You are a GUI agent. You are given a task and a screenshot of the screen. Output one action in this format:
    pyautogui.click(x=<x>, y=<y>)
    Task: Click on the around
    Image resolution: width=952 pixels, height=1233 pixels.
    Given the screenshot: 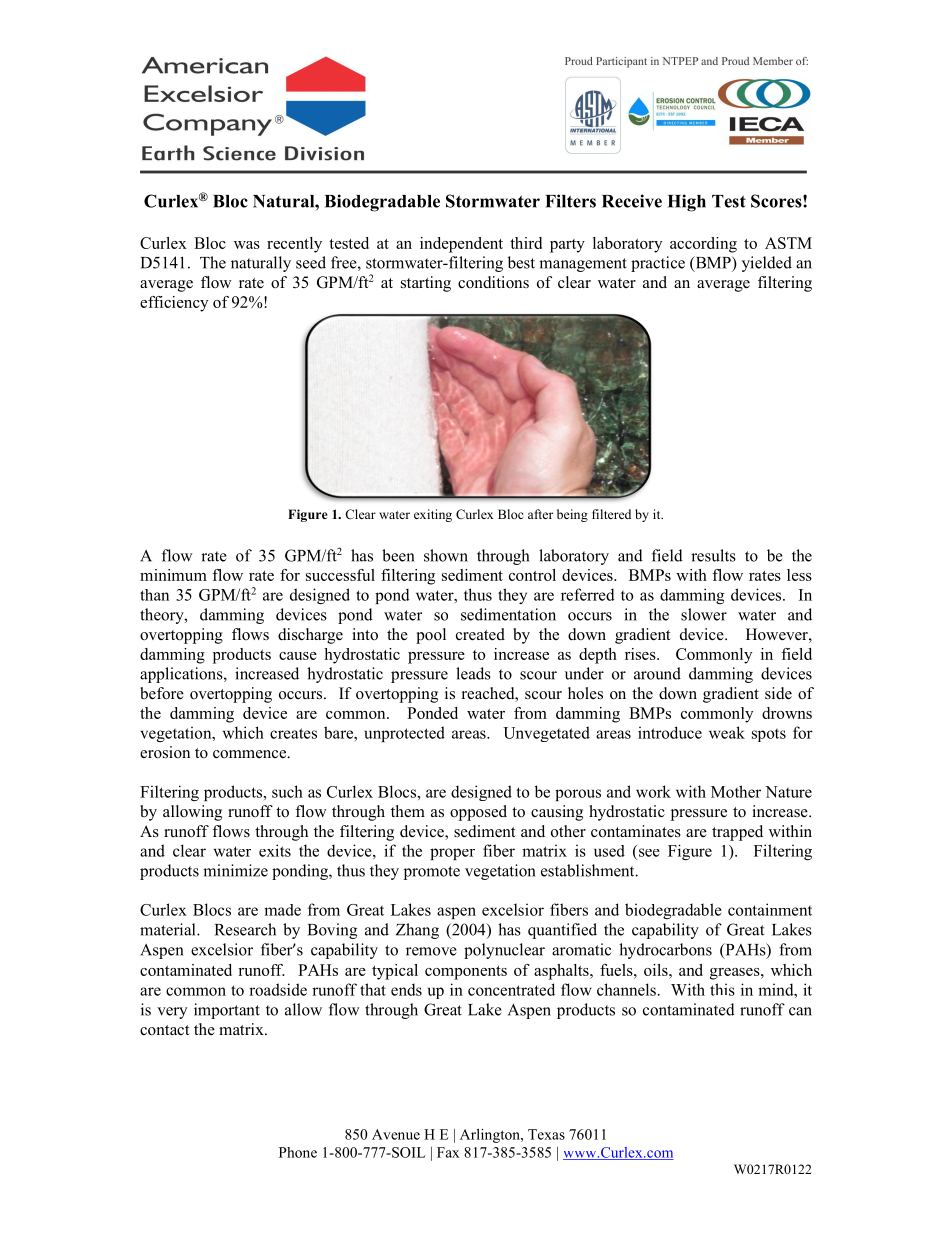 What is the action you would take?
    pyautogui.click(x=657, y=673)
